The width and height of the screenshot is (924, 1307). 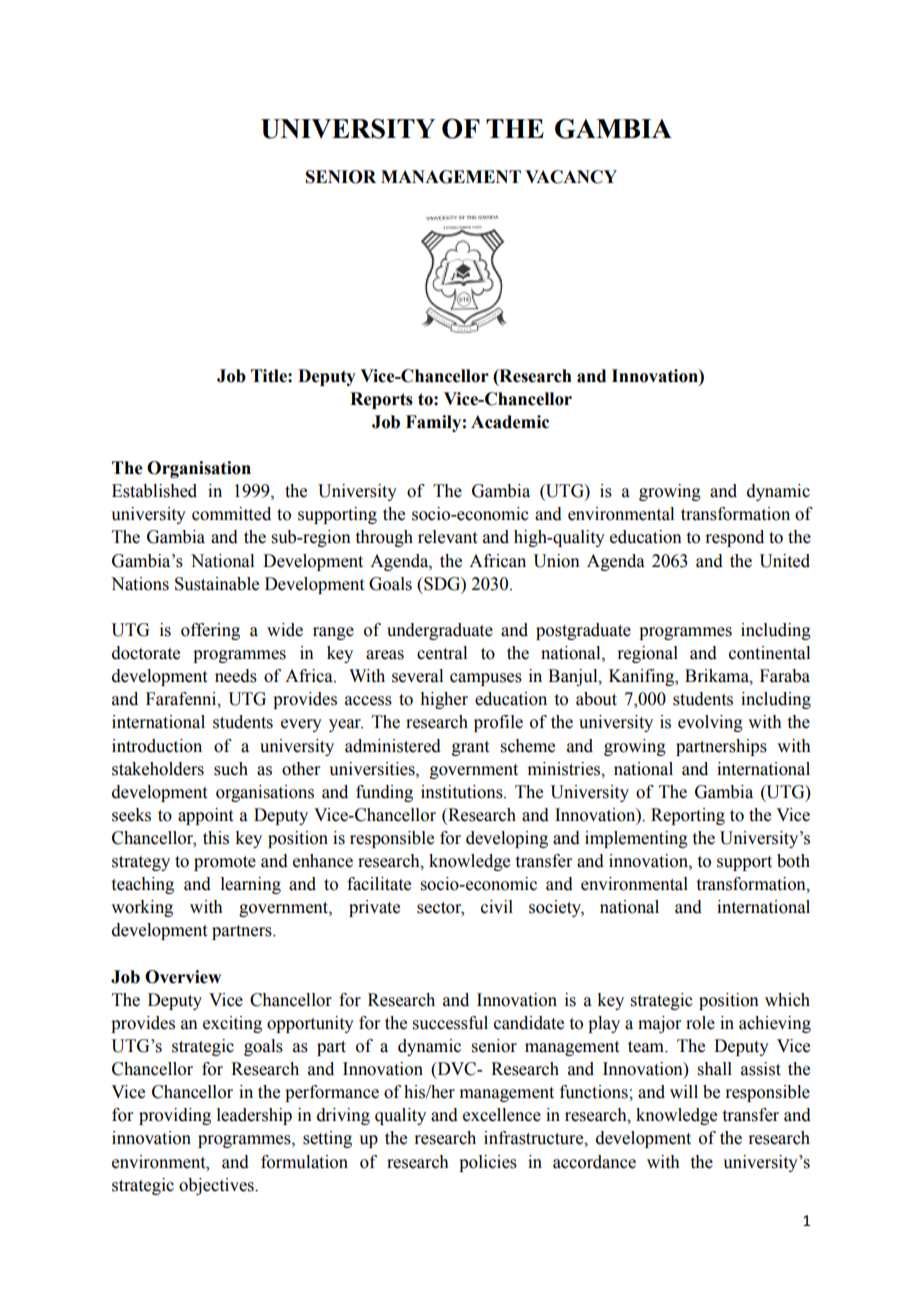 What do you see at coordinates (217, 1186) in the screenshot?
I see `objectives` at bounding box center [217, 1186].
